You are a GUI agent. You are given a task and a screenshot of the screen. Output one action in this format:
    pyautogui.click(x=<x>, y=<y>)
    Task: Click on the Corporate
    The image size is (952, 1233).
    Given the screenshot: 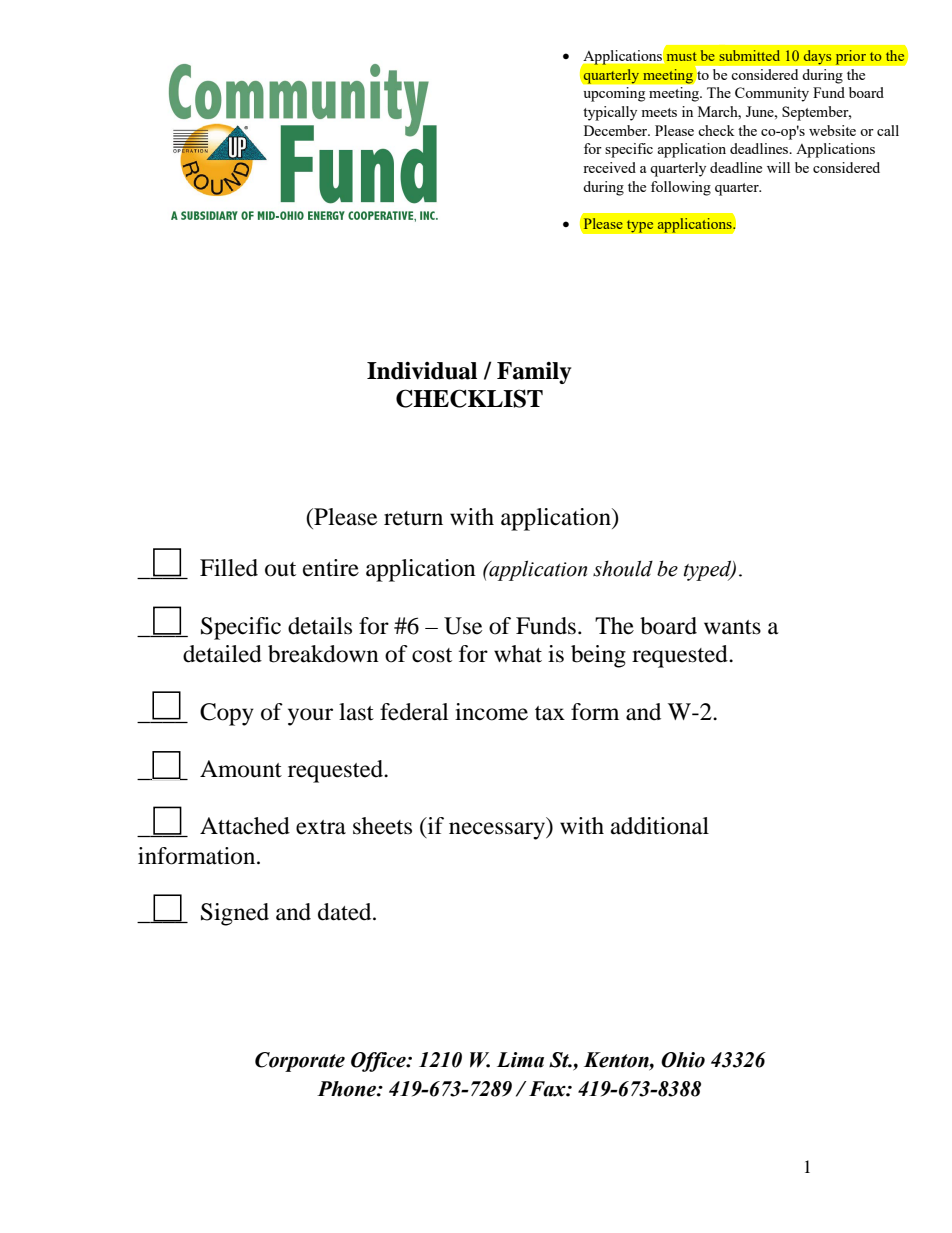 What is the action you would take?
    pyautogui.click(x=300, y=1062)
